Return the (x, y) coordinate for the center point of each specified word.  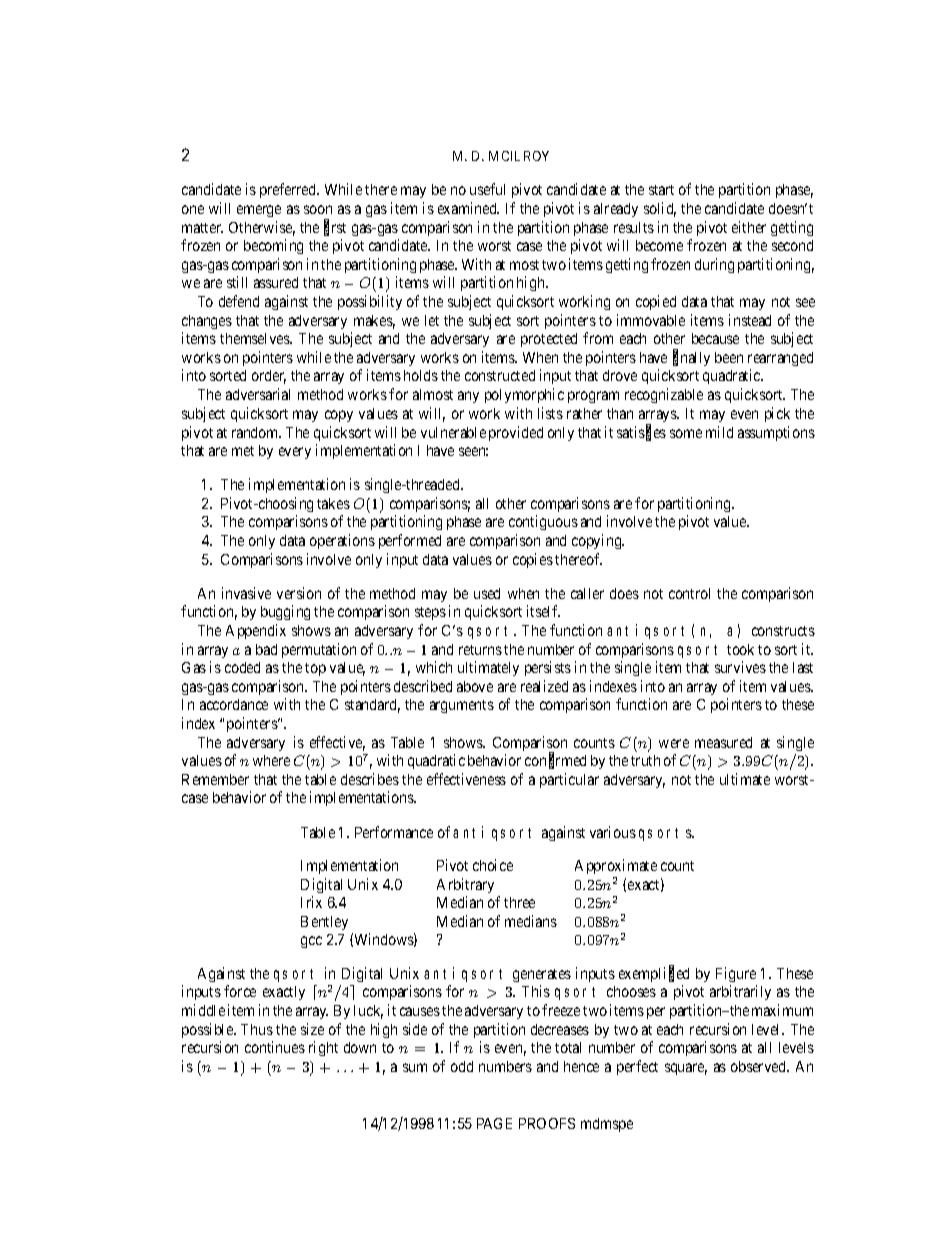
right (323, 1048)
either (749, 227)
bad (266, 649)
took (740, 649)
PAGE (494, 1123)
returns (480, 650)
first (335, 228)
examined (468, 208)
